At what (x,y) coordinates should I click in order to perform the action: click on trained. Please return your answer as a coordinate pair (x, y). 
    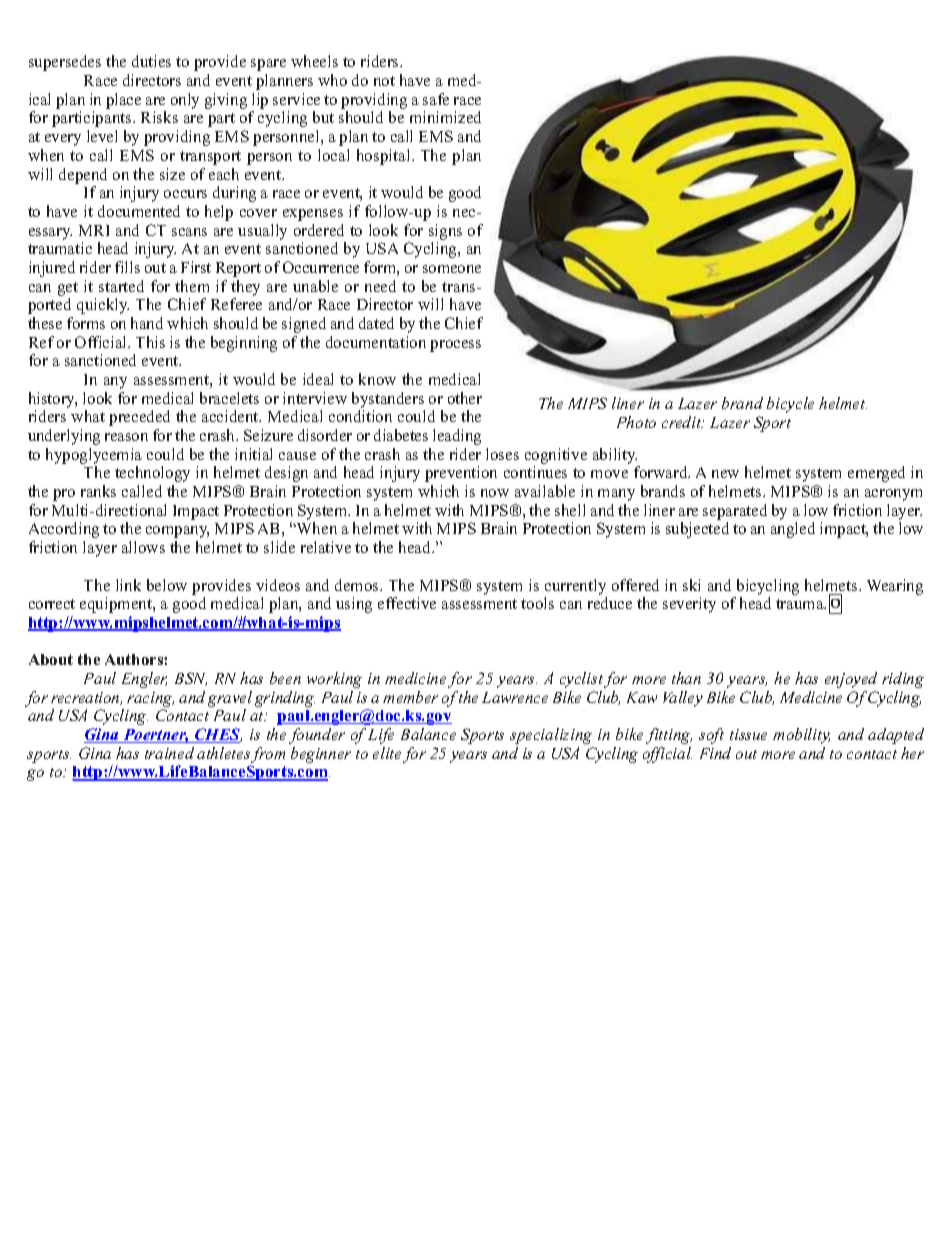
    Looking at the image, I should click on (169, 753).
